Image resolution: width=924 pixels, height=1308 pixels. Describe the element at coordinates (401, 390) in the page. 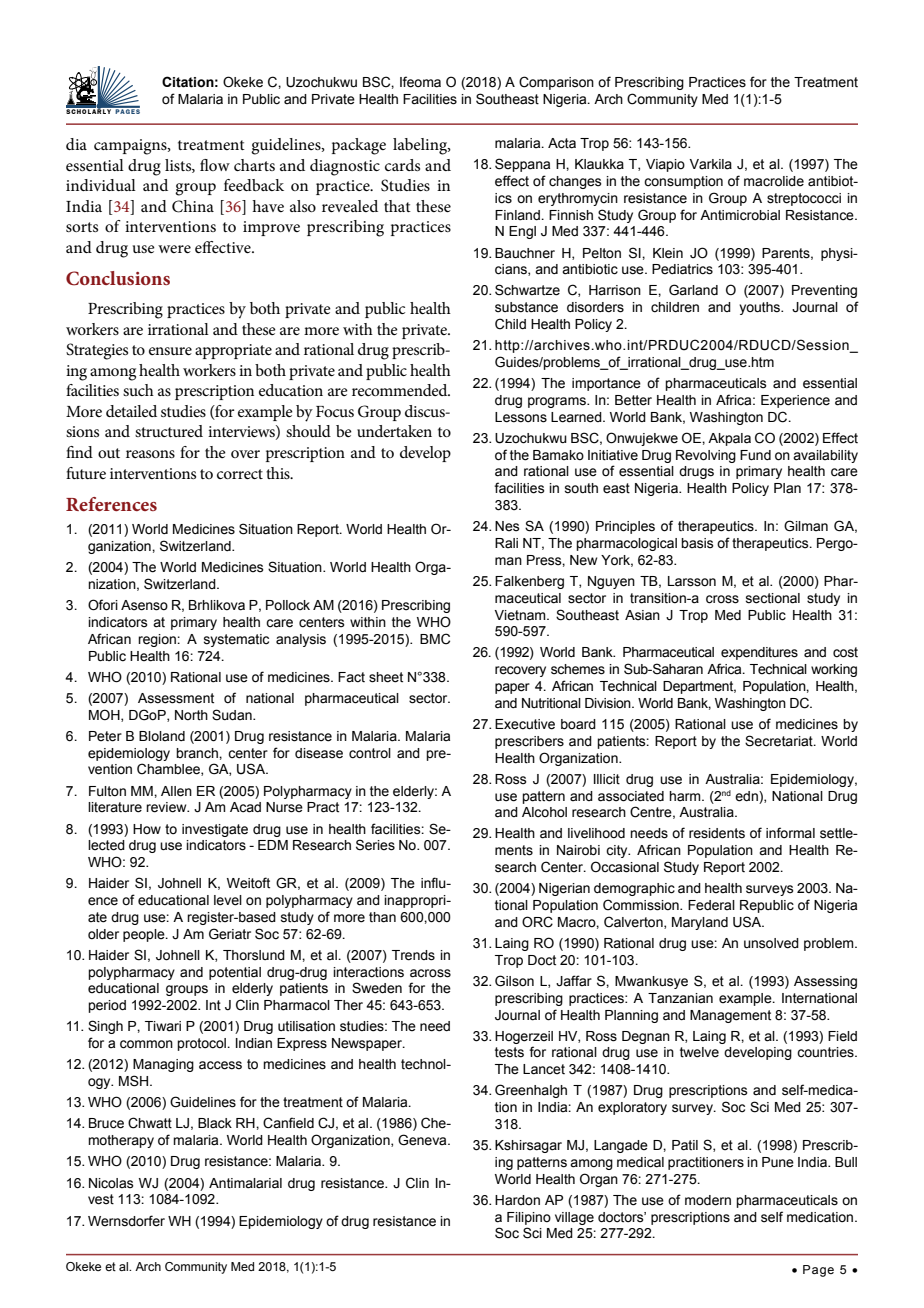

I see `recommended` at that location.
